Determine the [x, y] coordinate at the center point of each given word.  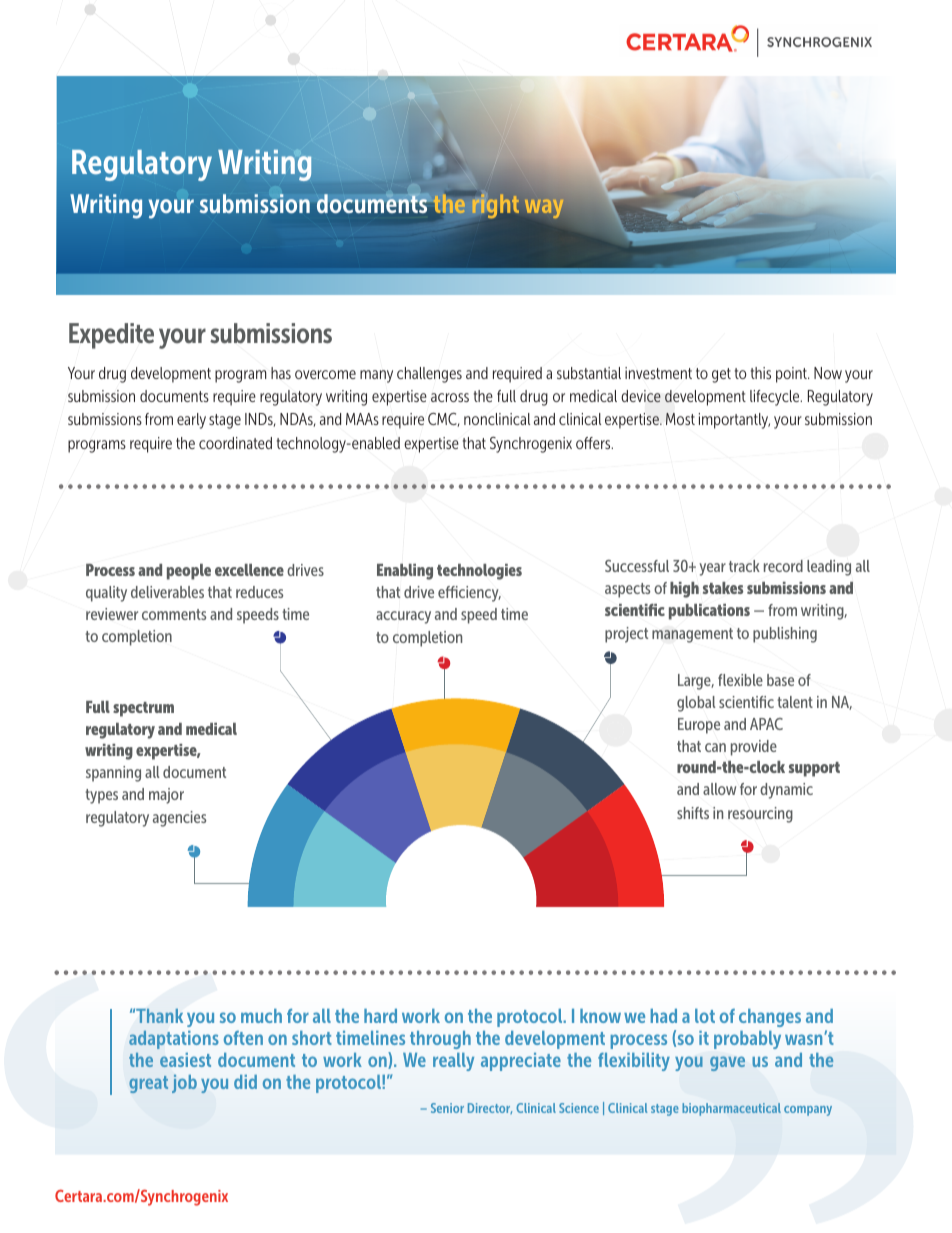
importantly [734, 421]
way [544, 208]
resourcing [760, 815]
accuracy [403, 617]
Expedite [111, 336]
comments [174, 614]
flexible [740, 680]
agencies [179, 819]
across [450, 397]
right [494, 205]
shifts [693, 813]
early [191, 421]
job [184, 1084]
